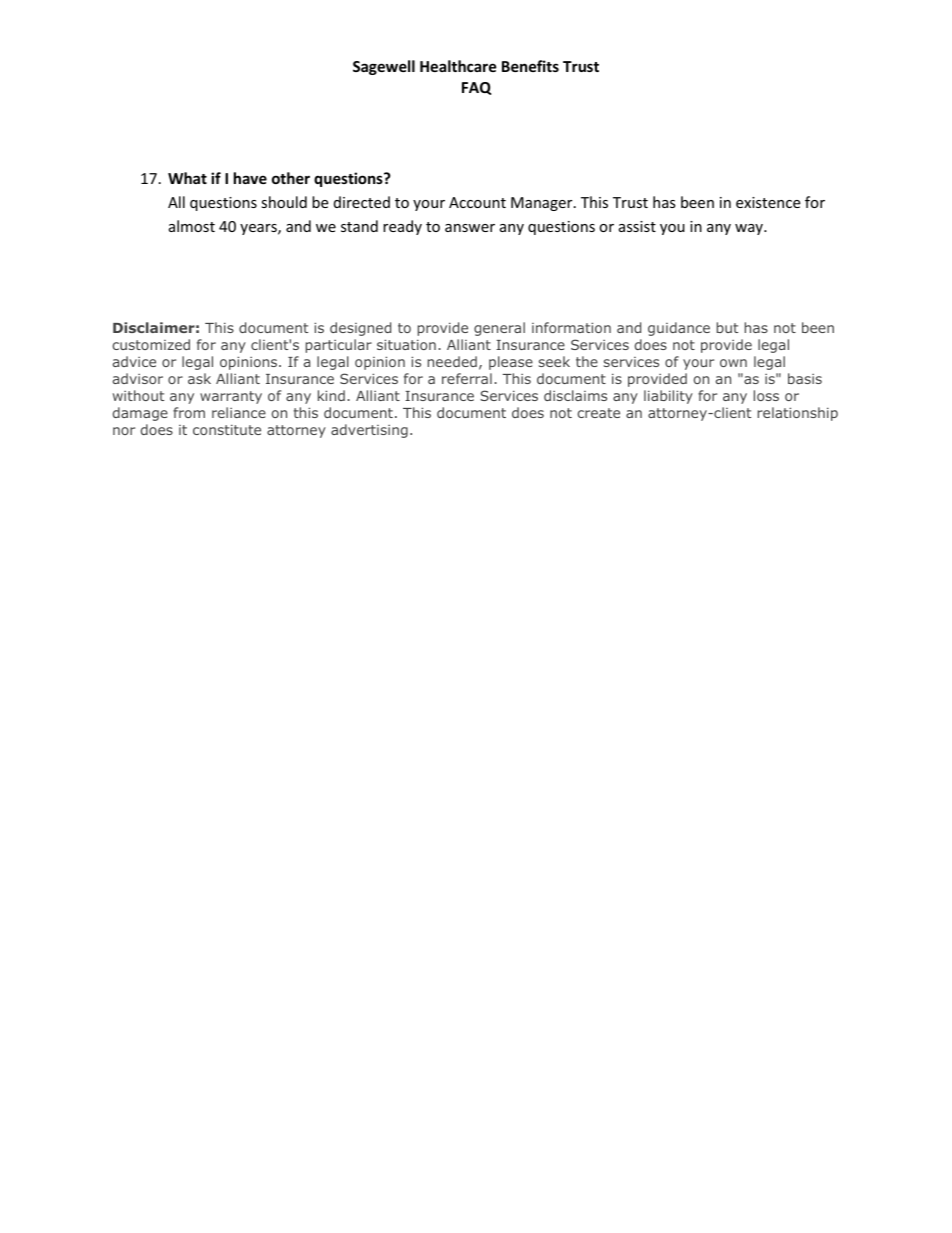  Describe the element at coordinates (189, 412) in the screenshot. I see `from` at that location.
